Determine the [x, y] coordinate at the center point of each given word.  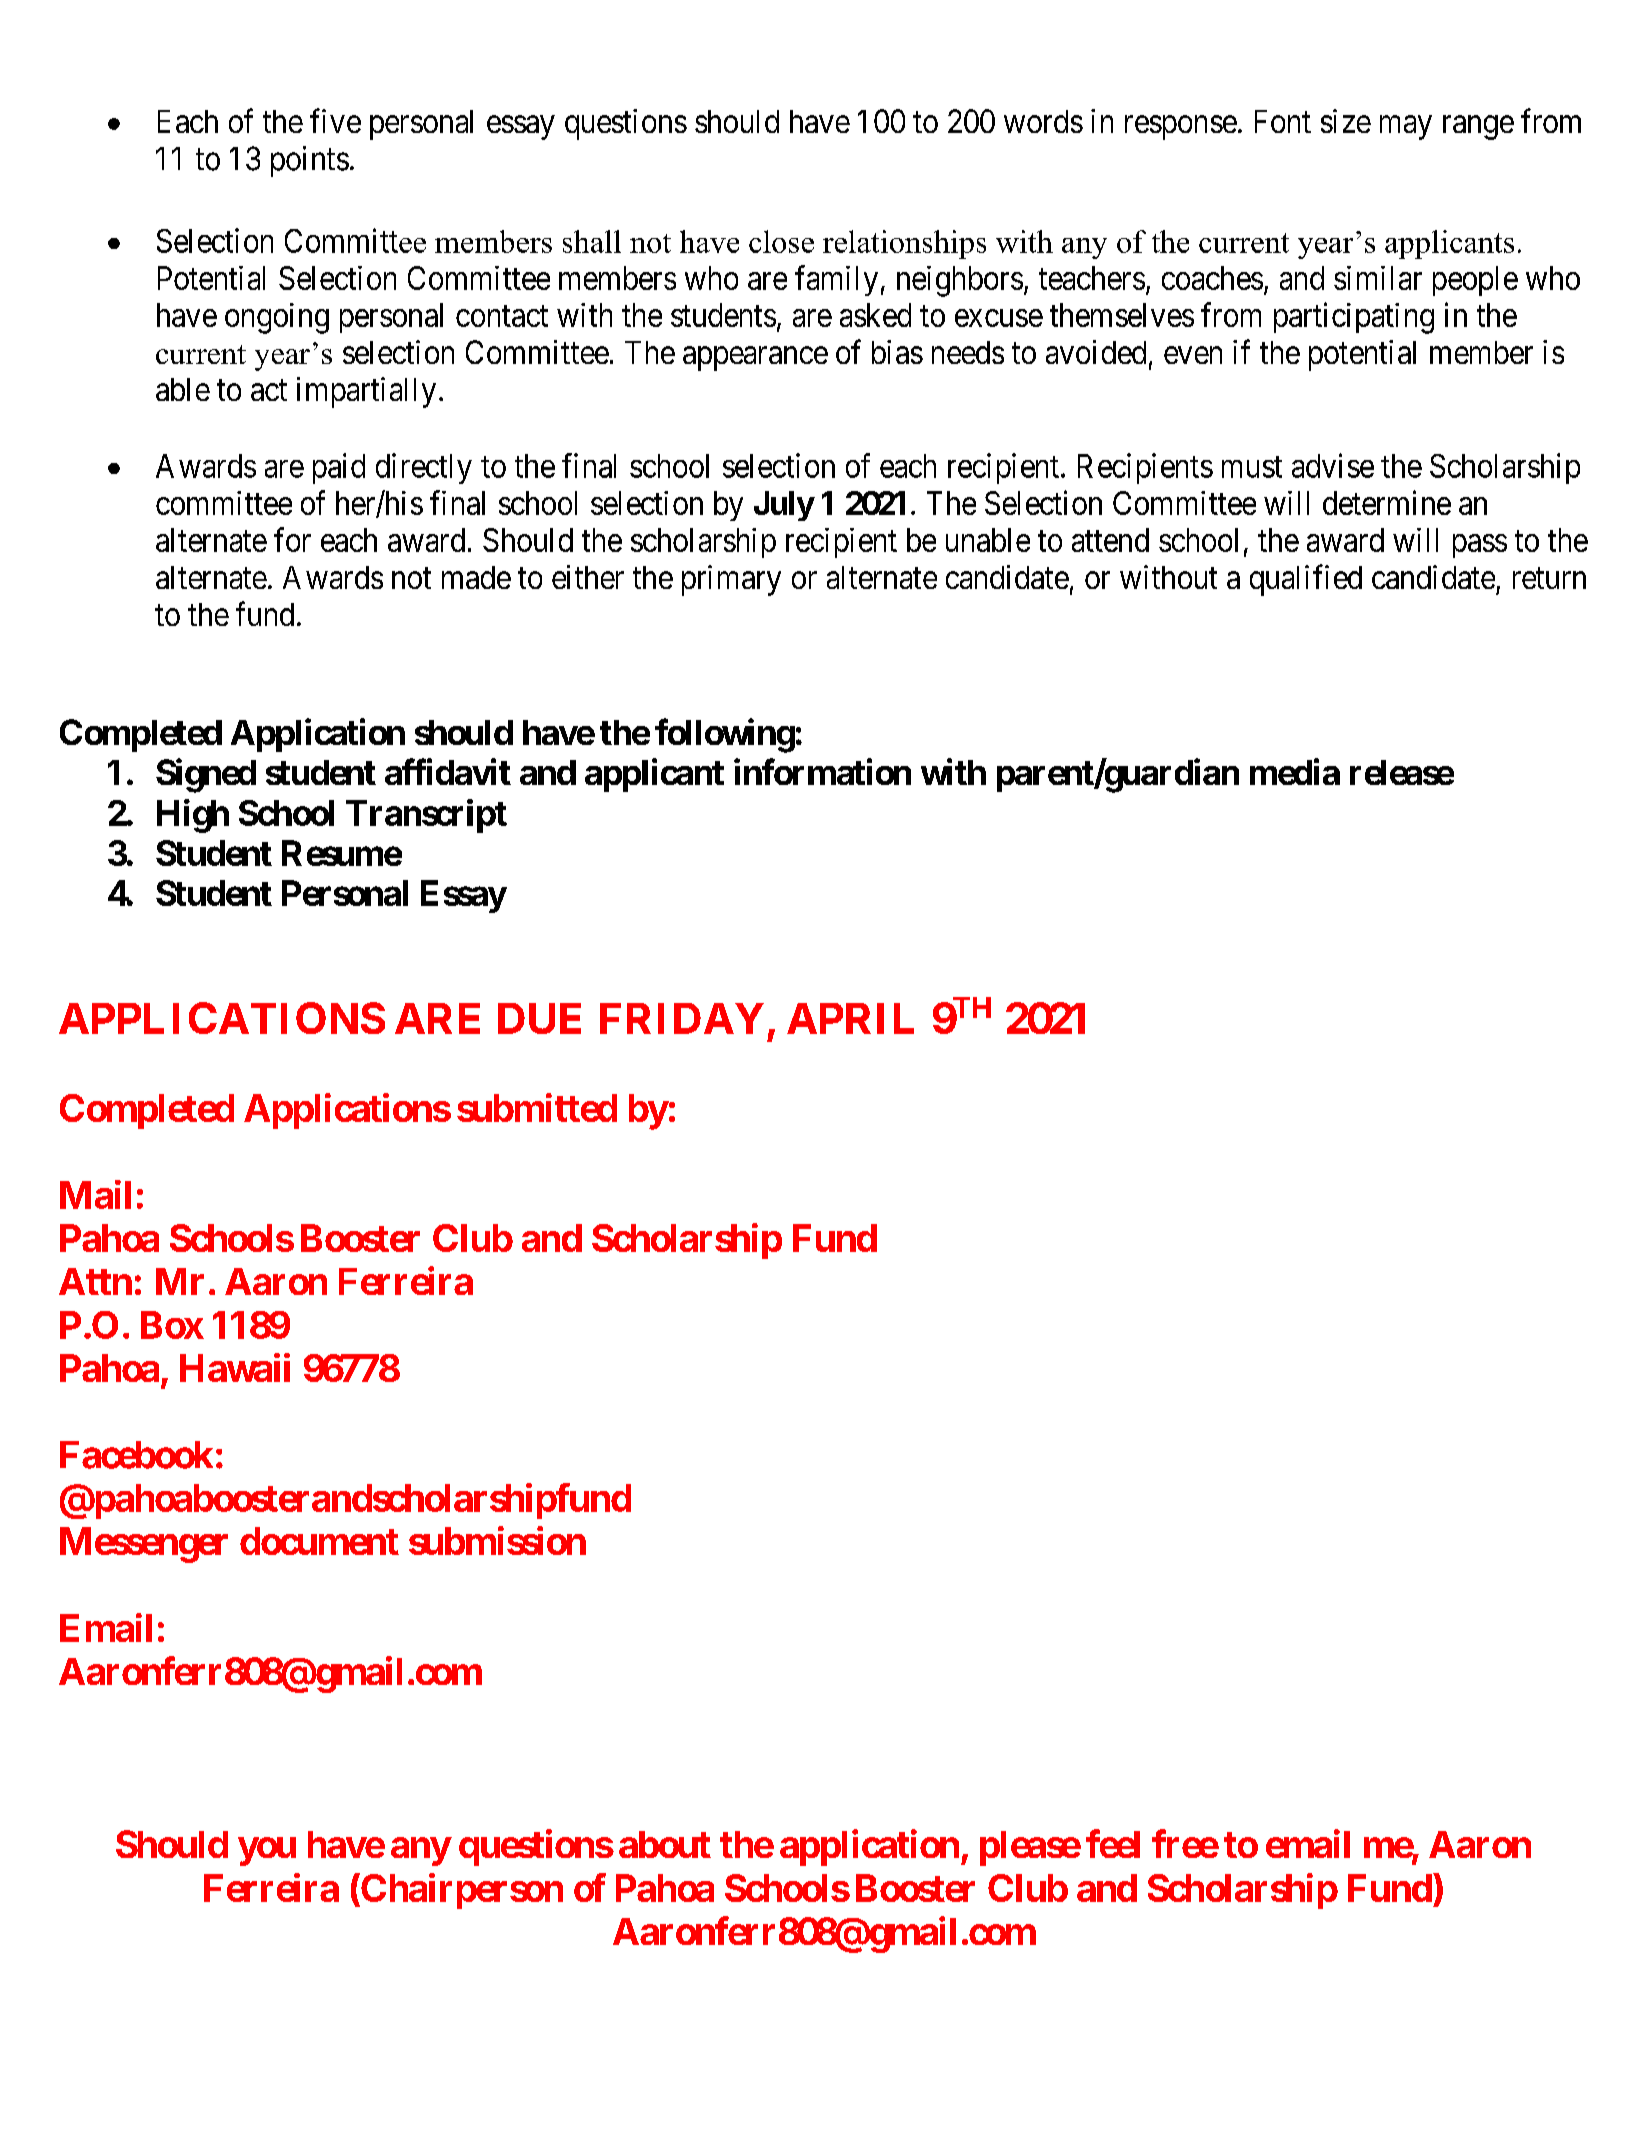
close [781, 241]
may [1406, 128]
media [1295, 771]
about [665, 1844]
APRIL [850, 1018]
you [267, 1852]
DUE [539, 1018]
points [310, 161]
